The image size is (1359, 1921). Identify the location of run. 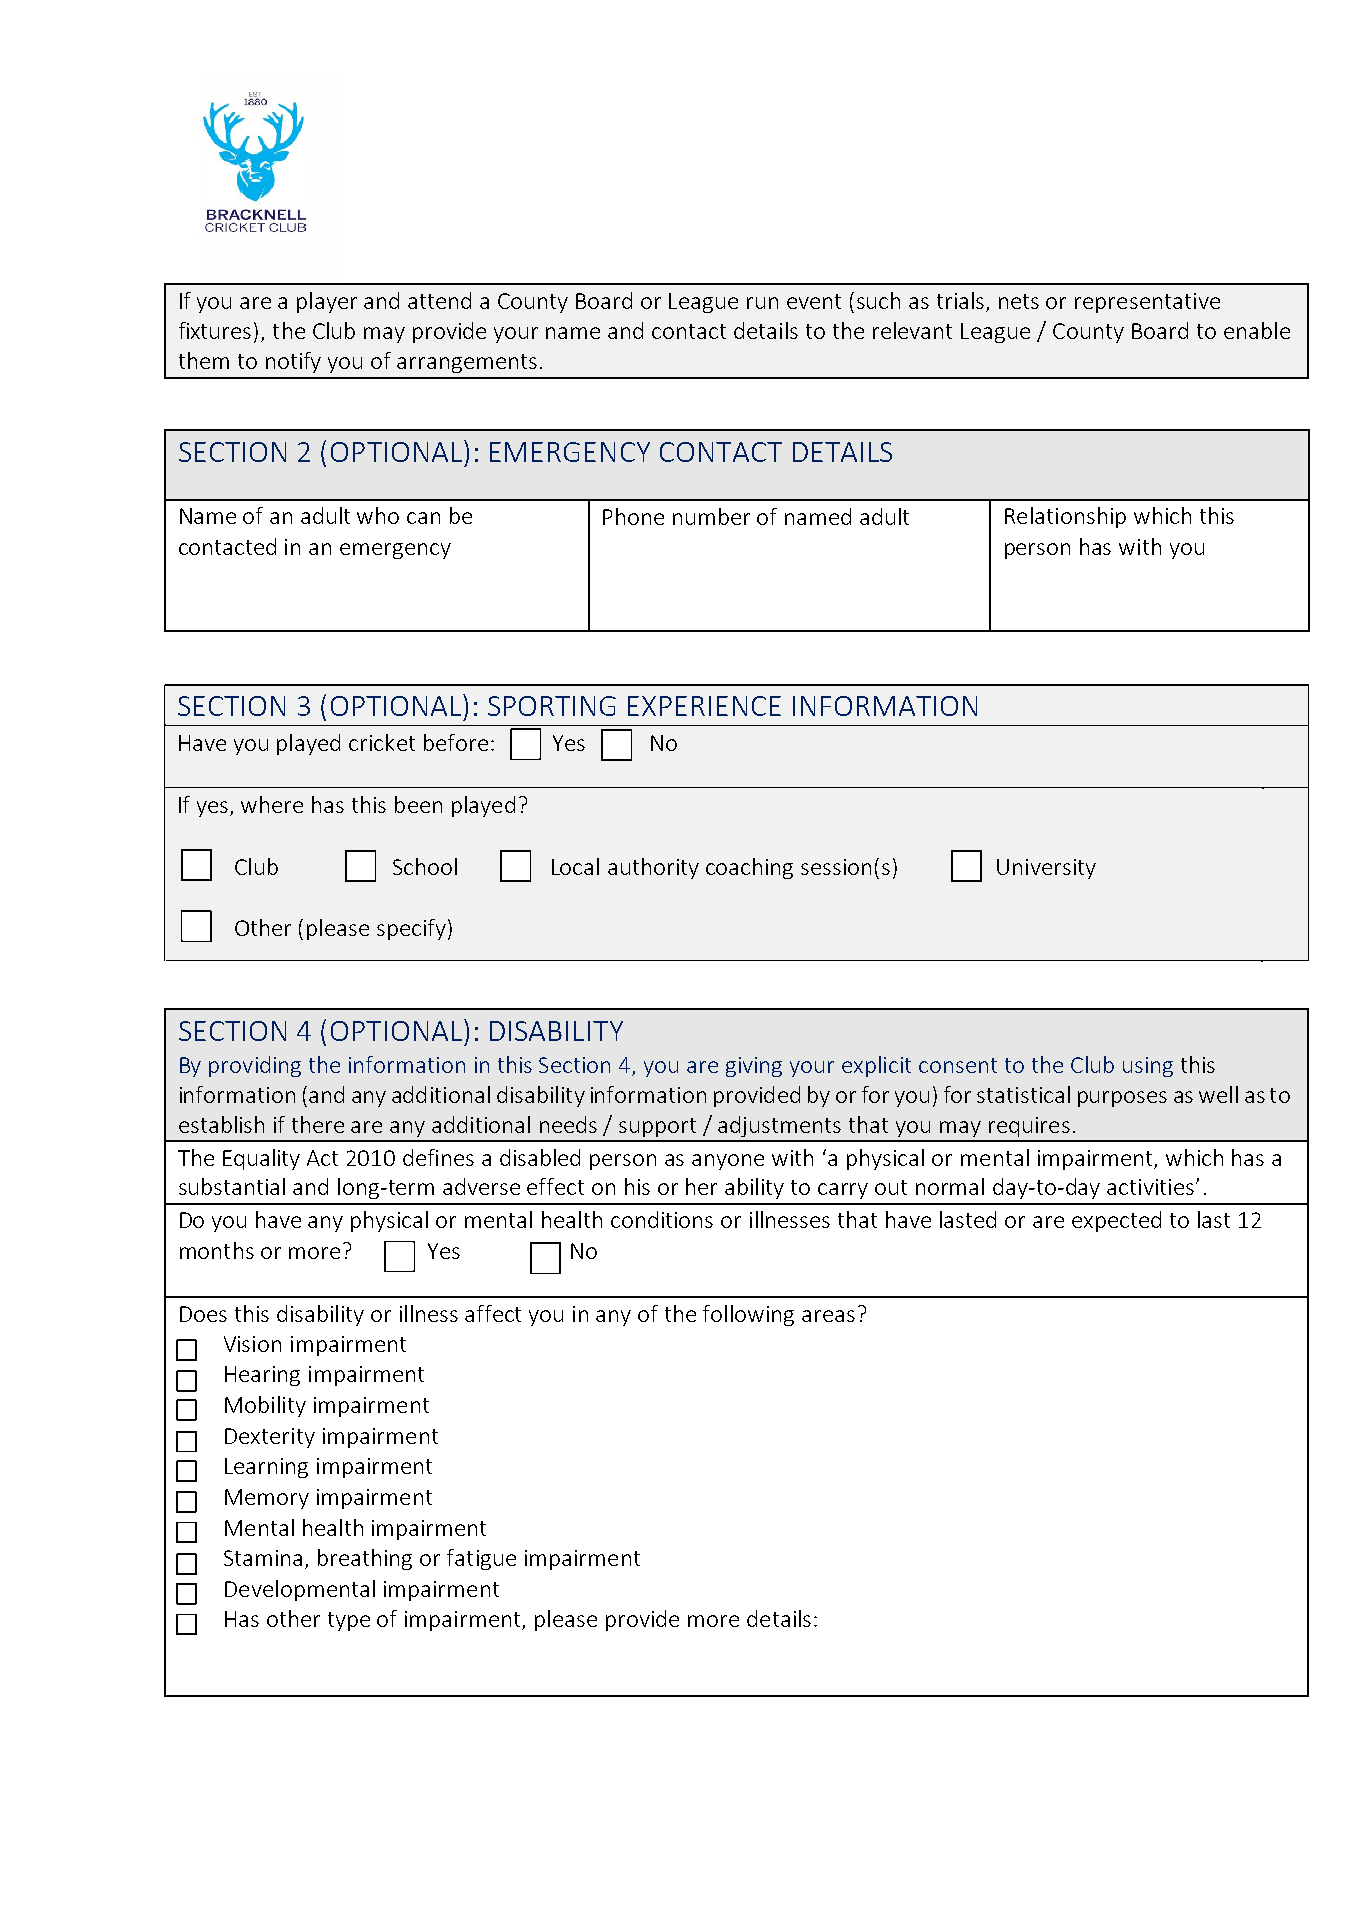
(762, 303).
